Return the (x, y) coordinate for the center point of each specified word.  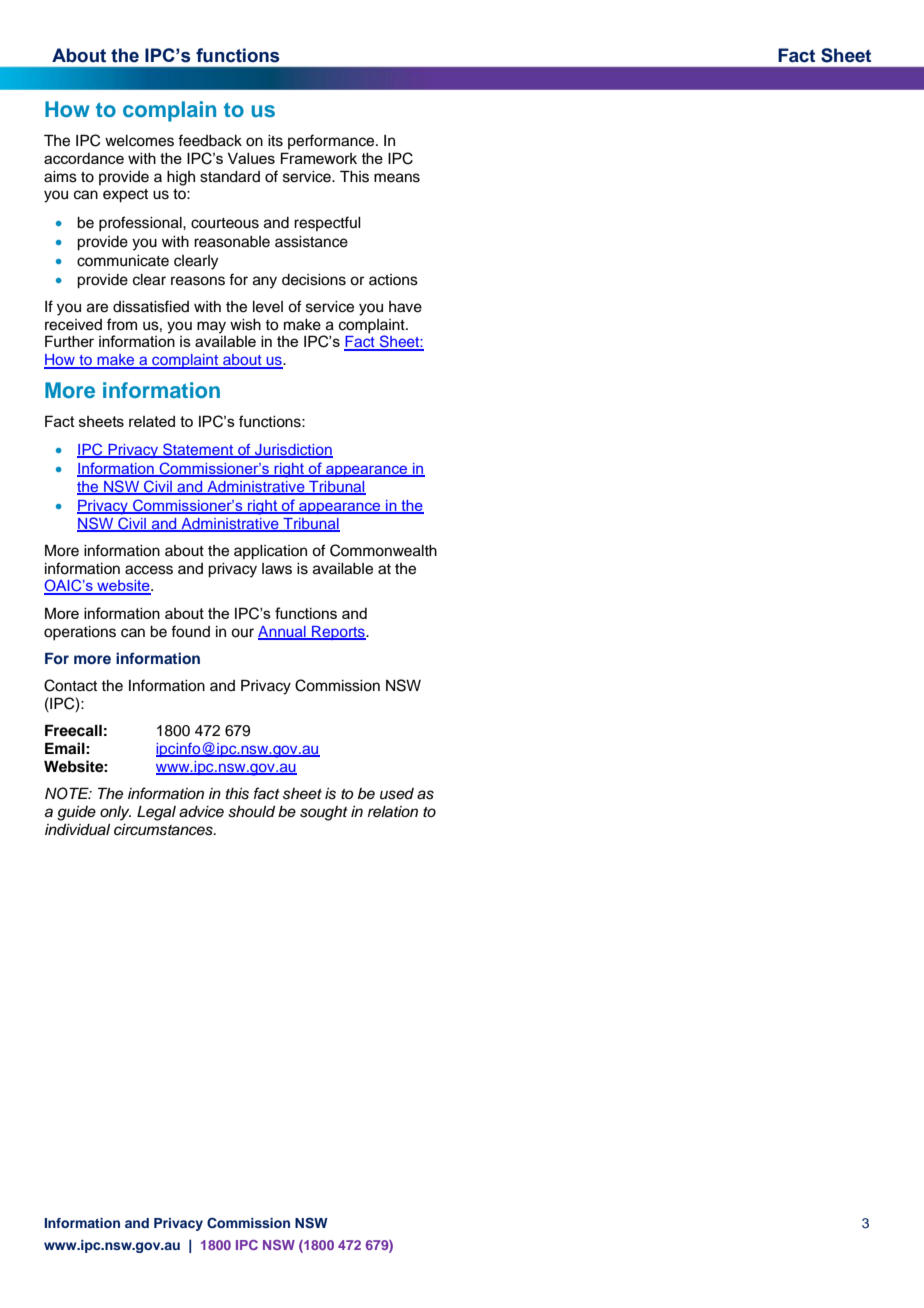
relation (393, 812)
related (152, 421)
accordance (84, 158)
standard (230, 177)
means (397, 178)
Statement (198, 450)
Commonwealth (383, 550)
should (251, 812)
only (115, 813)
